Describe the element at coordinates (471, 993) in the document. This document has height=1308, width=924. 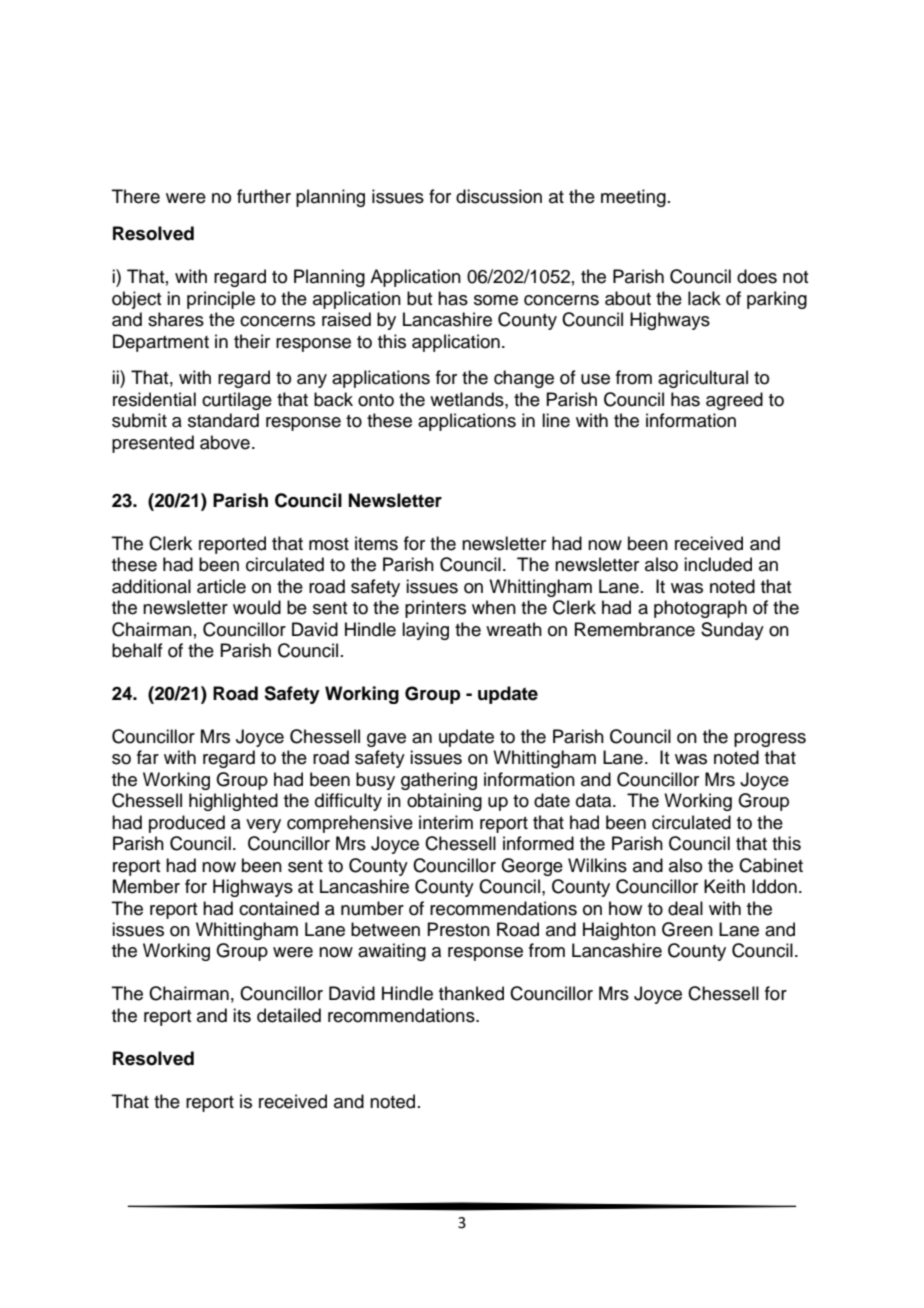
I see `thanked` at that location.
